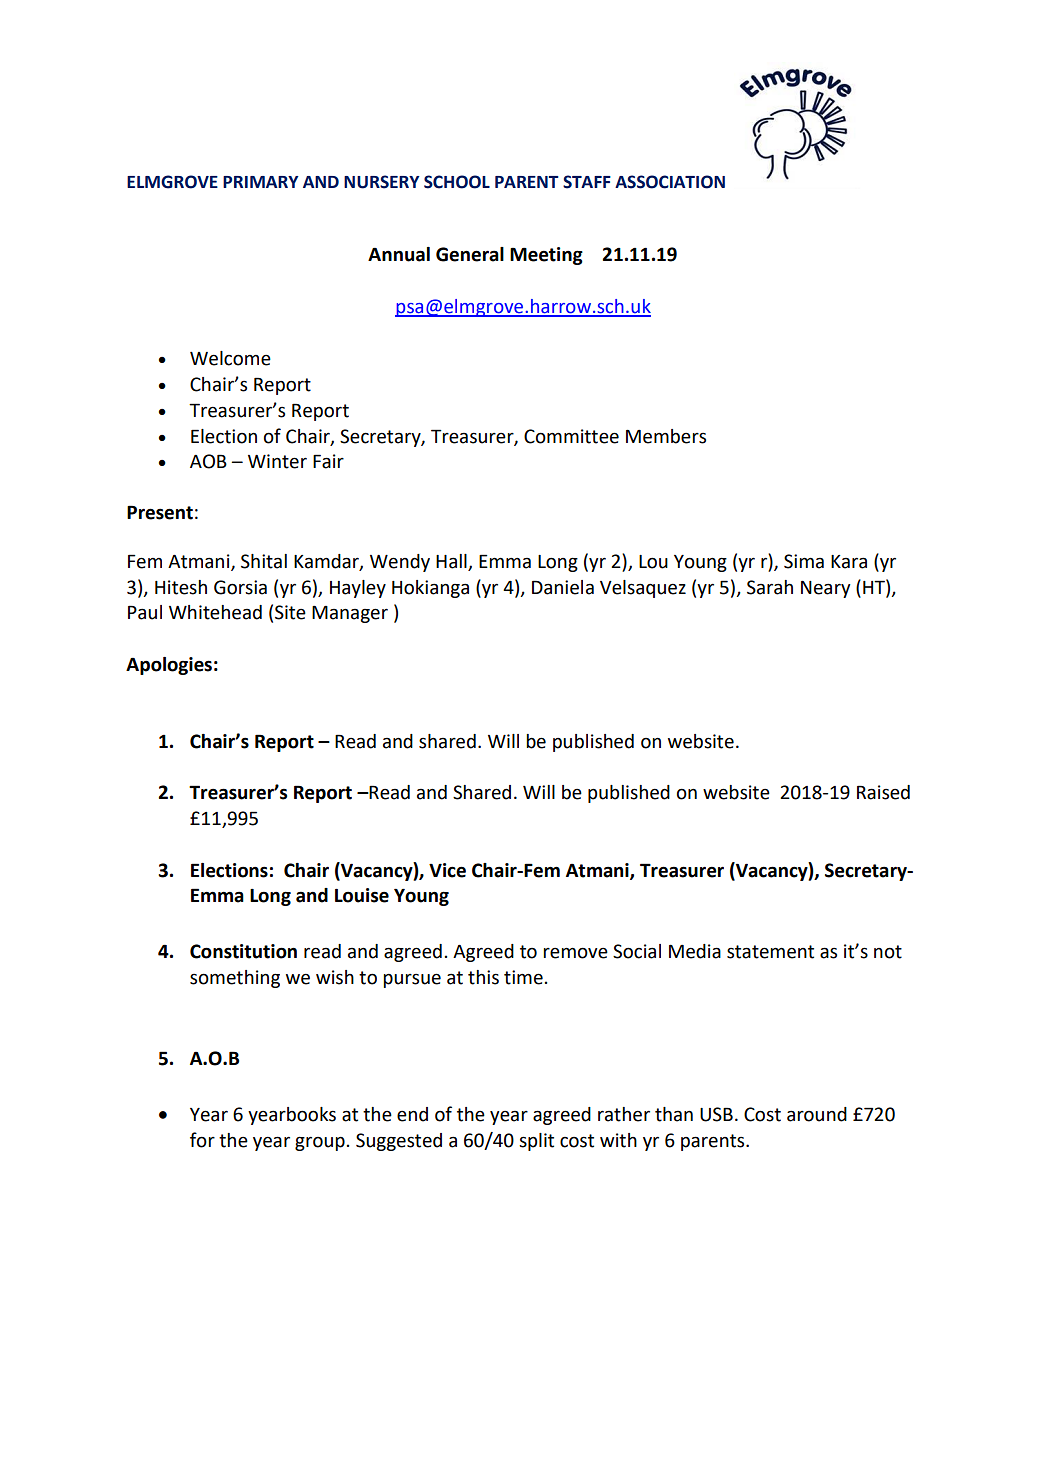 This screenshot has width=1046, height=1479. Describe the element at coordinates (243, 951) in the screenshot. I see `Constitution` at that location.
